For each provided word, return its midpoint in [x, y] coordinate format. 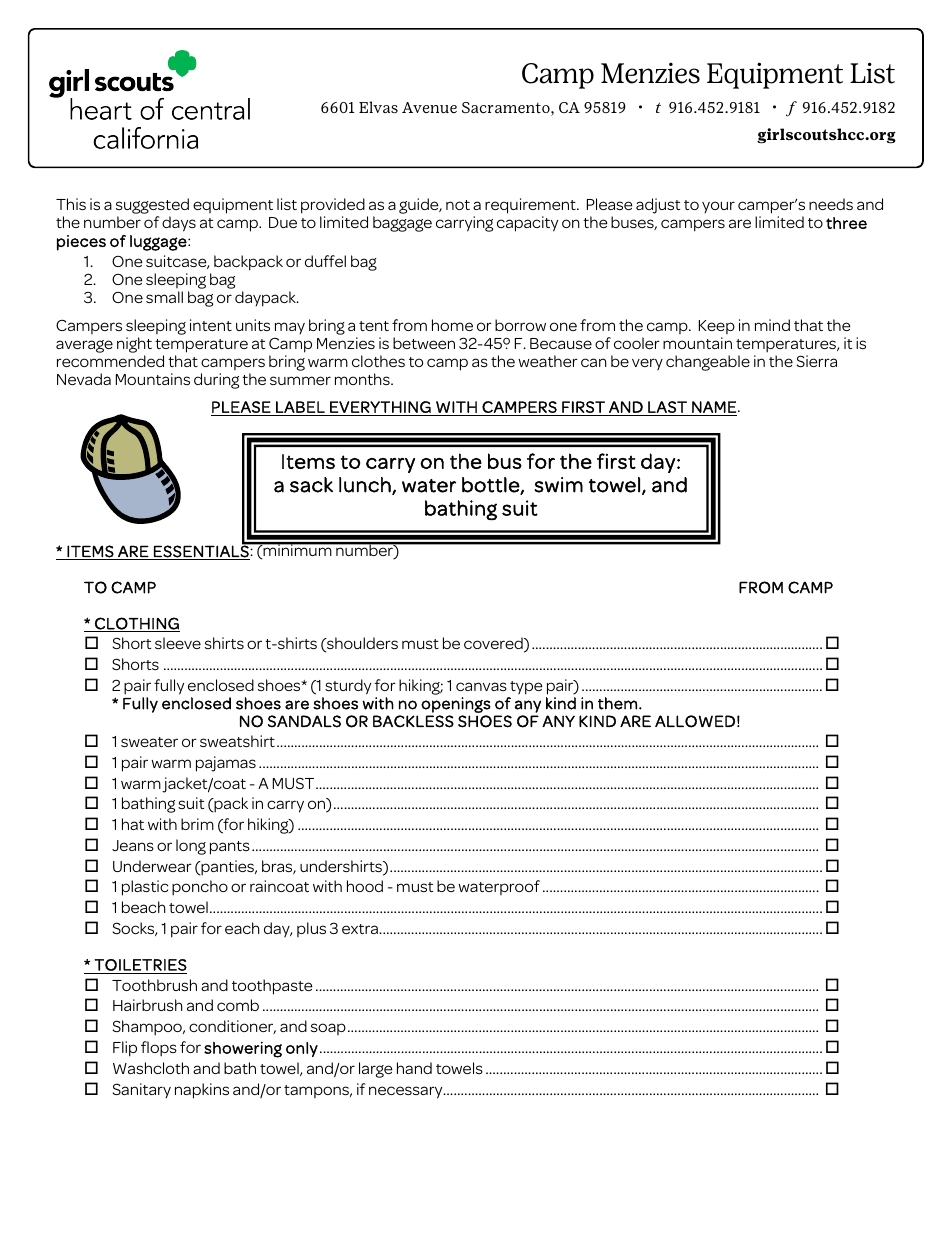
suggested [152, 207]
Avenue [429, 107]
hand [414, 1068]
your [718, 207]
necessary [407, 1092]
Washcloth [151, 1068]
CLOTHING [136, 624]
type [526, 688]
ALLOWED [695, 721]
